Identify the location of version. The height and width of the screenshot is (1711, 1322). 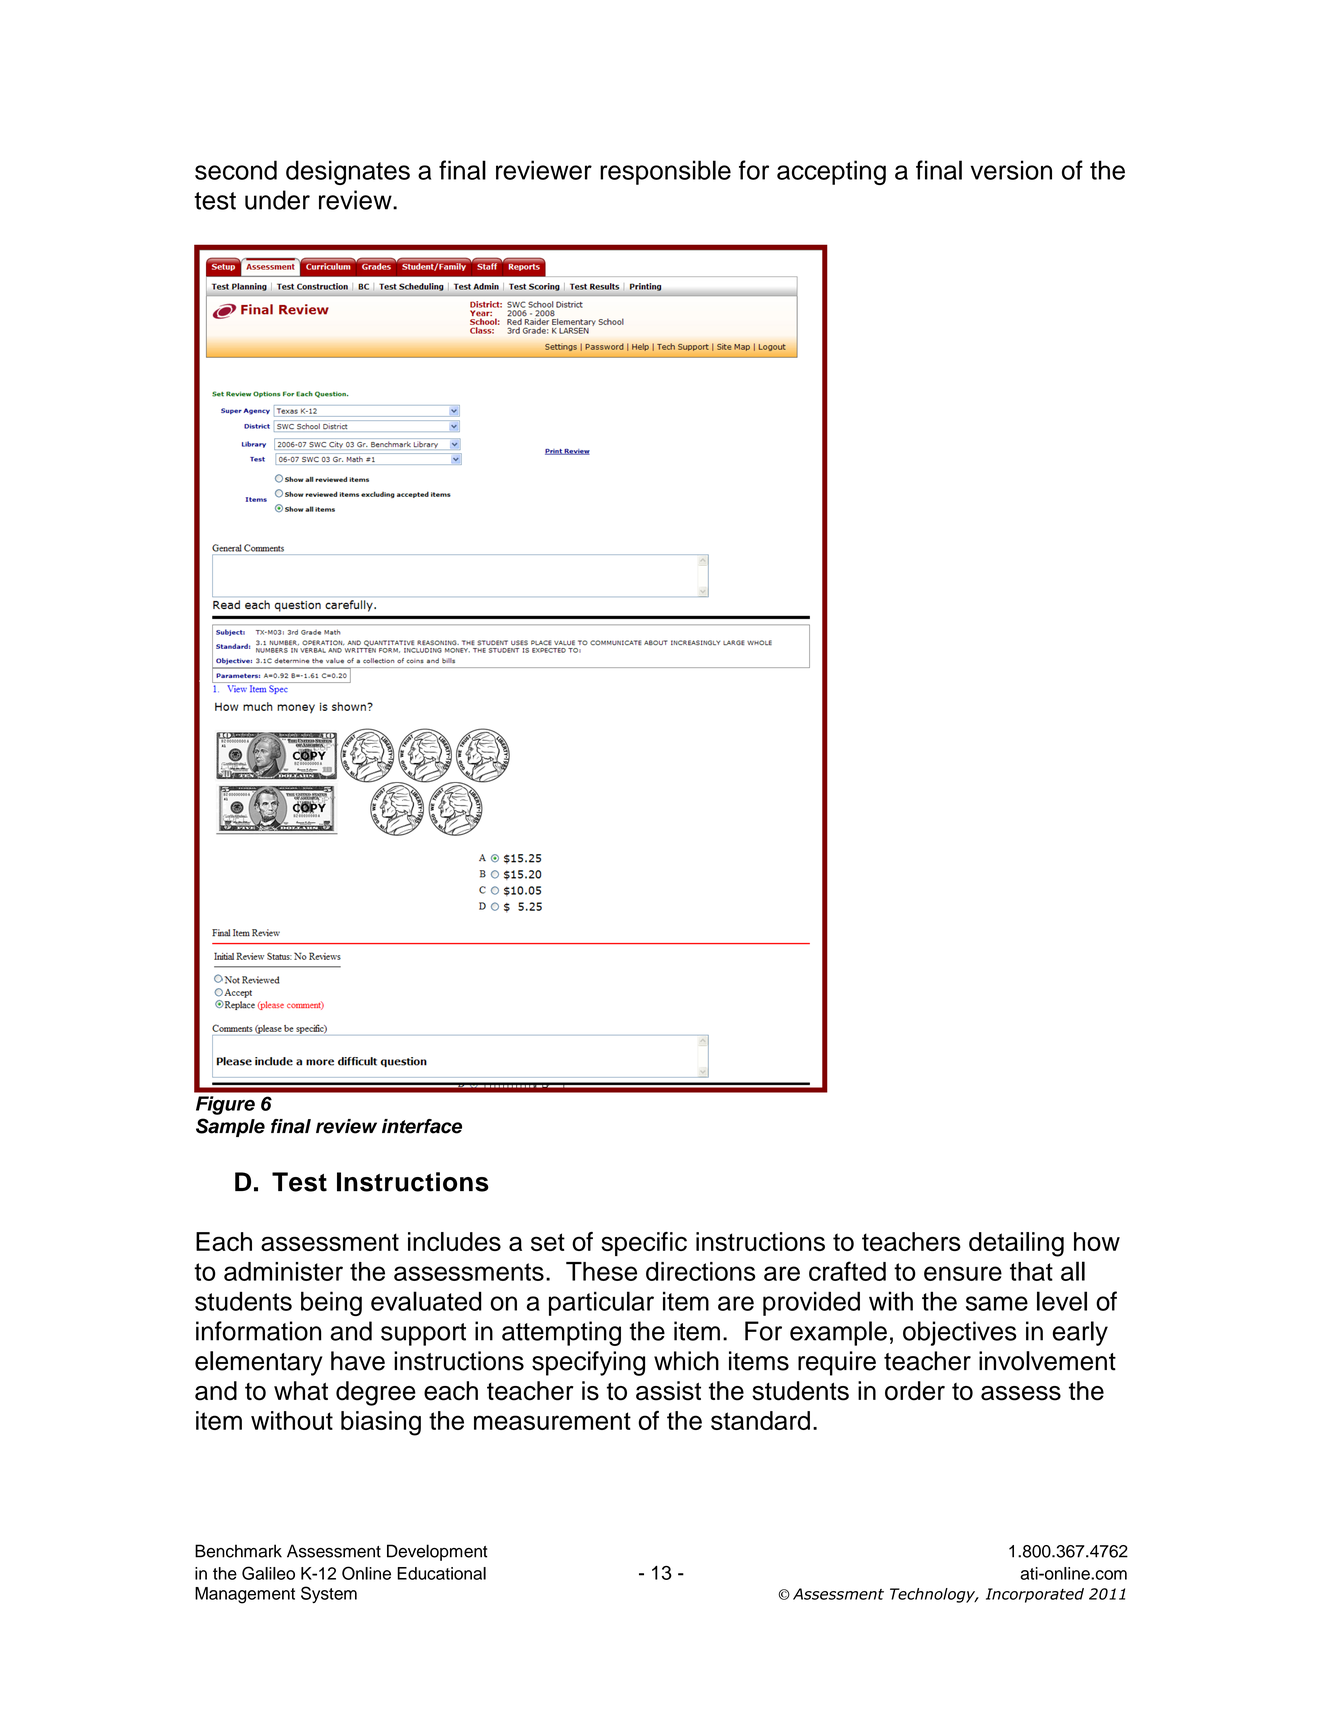
(1011, 170).
